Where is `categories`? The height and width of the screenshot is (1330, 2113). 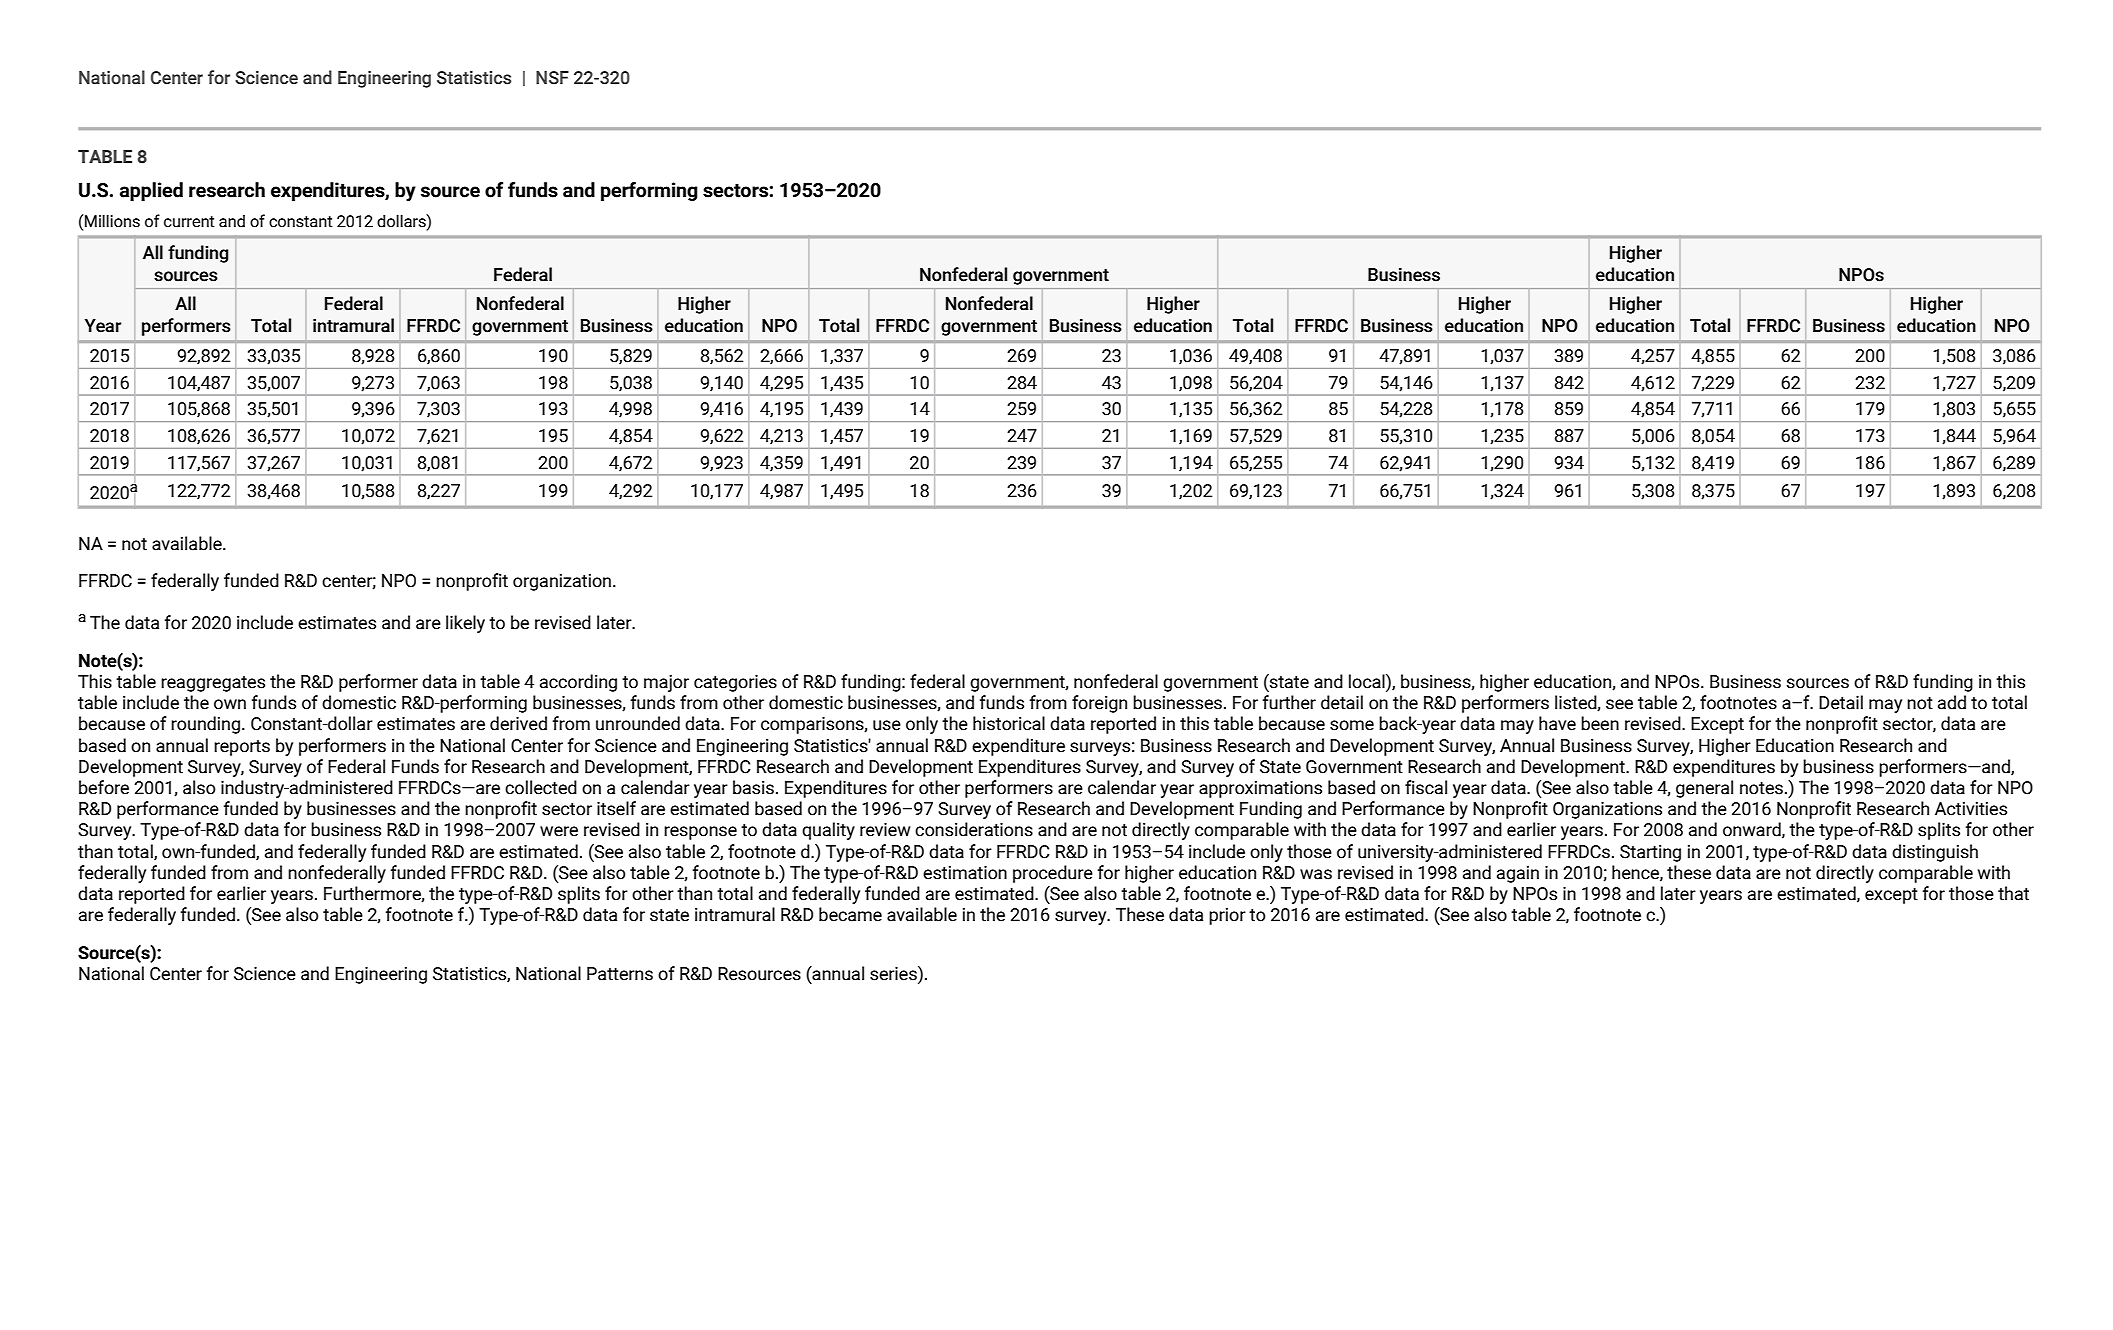 categories is located at coordinates (735, 683).
